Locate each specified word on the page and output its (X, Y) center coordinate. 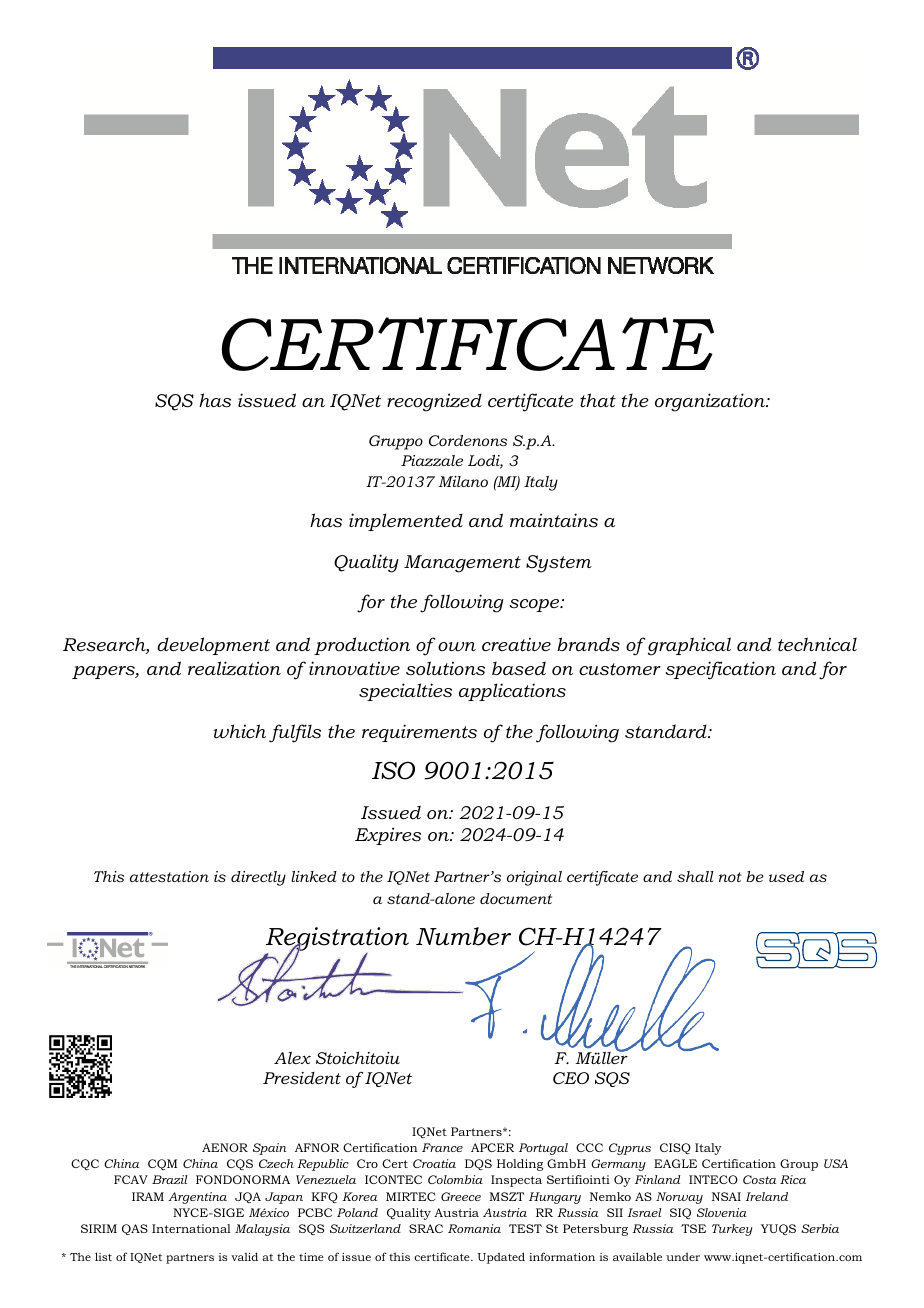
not (730, 877)
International (191, 1228)
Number (463, 936)
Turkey (732, 1230)
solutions (445, 668)
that (598, 400)
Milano (463, 481)
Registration (337, 940)
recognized (434, 402)
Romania (474, 1228)
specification (720, 670)
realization (234, 668)
